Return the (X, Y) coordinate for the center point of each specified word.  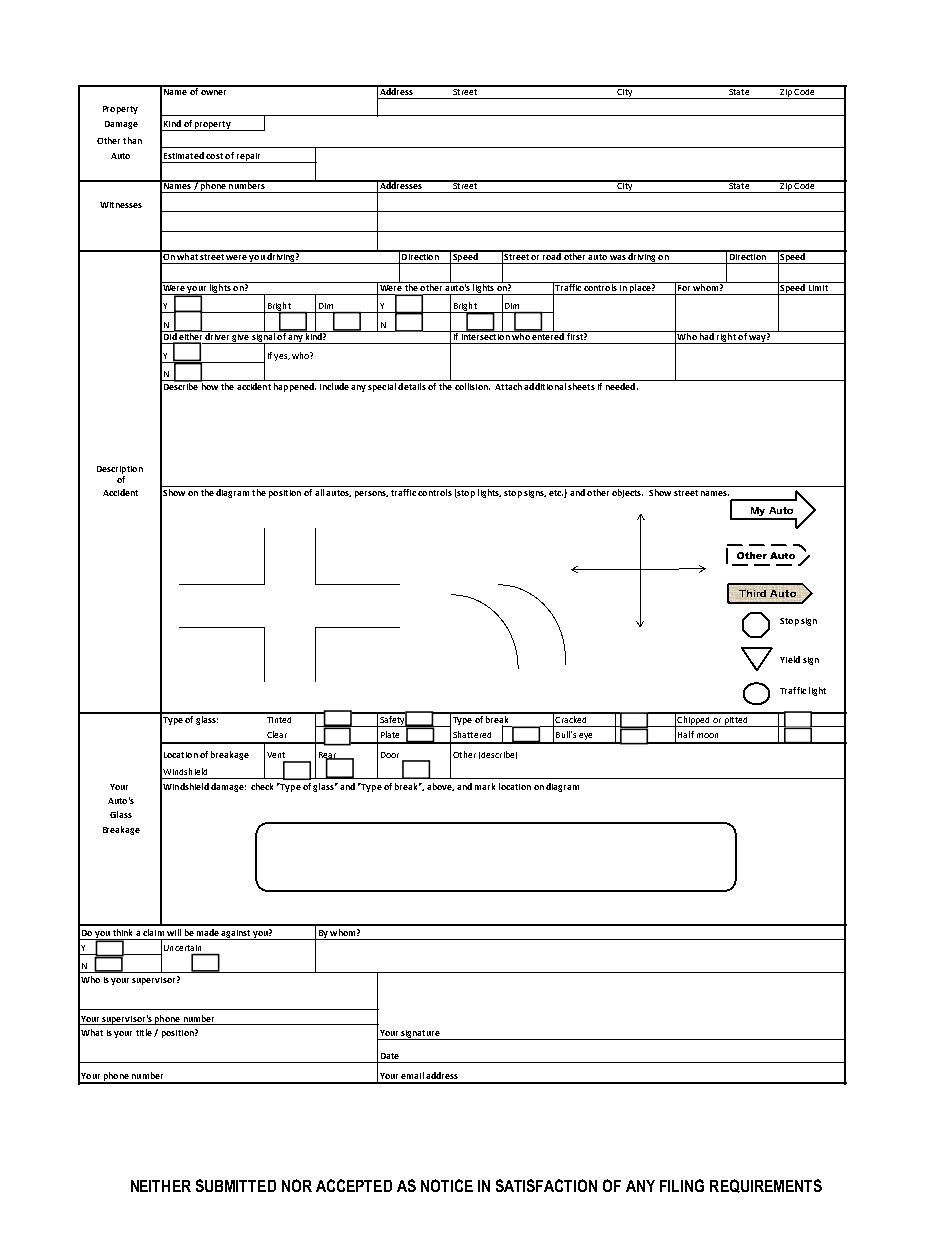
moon (707, 735)
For (684, 286)
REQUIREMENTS (766, 1186)
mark (485, 786)
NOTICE (447, 1185)
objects (627, 493)
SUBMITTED (236, 1185)
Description (120, 470)
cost (214, 156)
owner (213, 92)
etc (556, 493)
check (262, 786)
